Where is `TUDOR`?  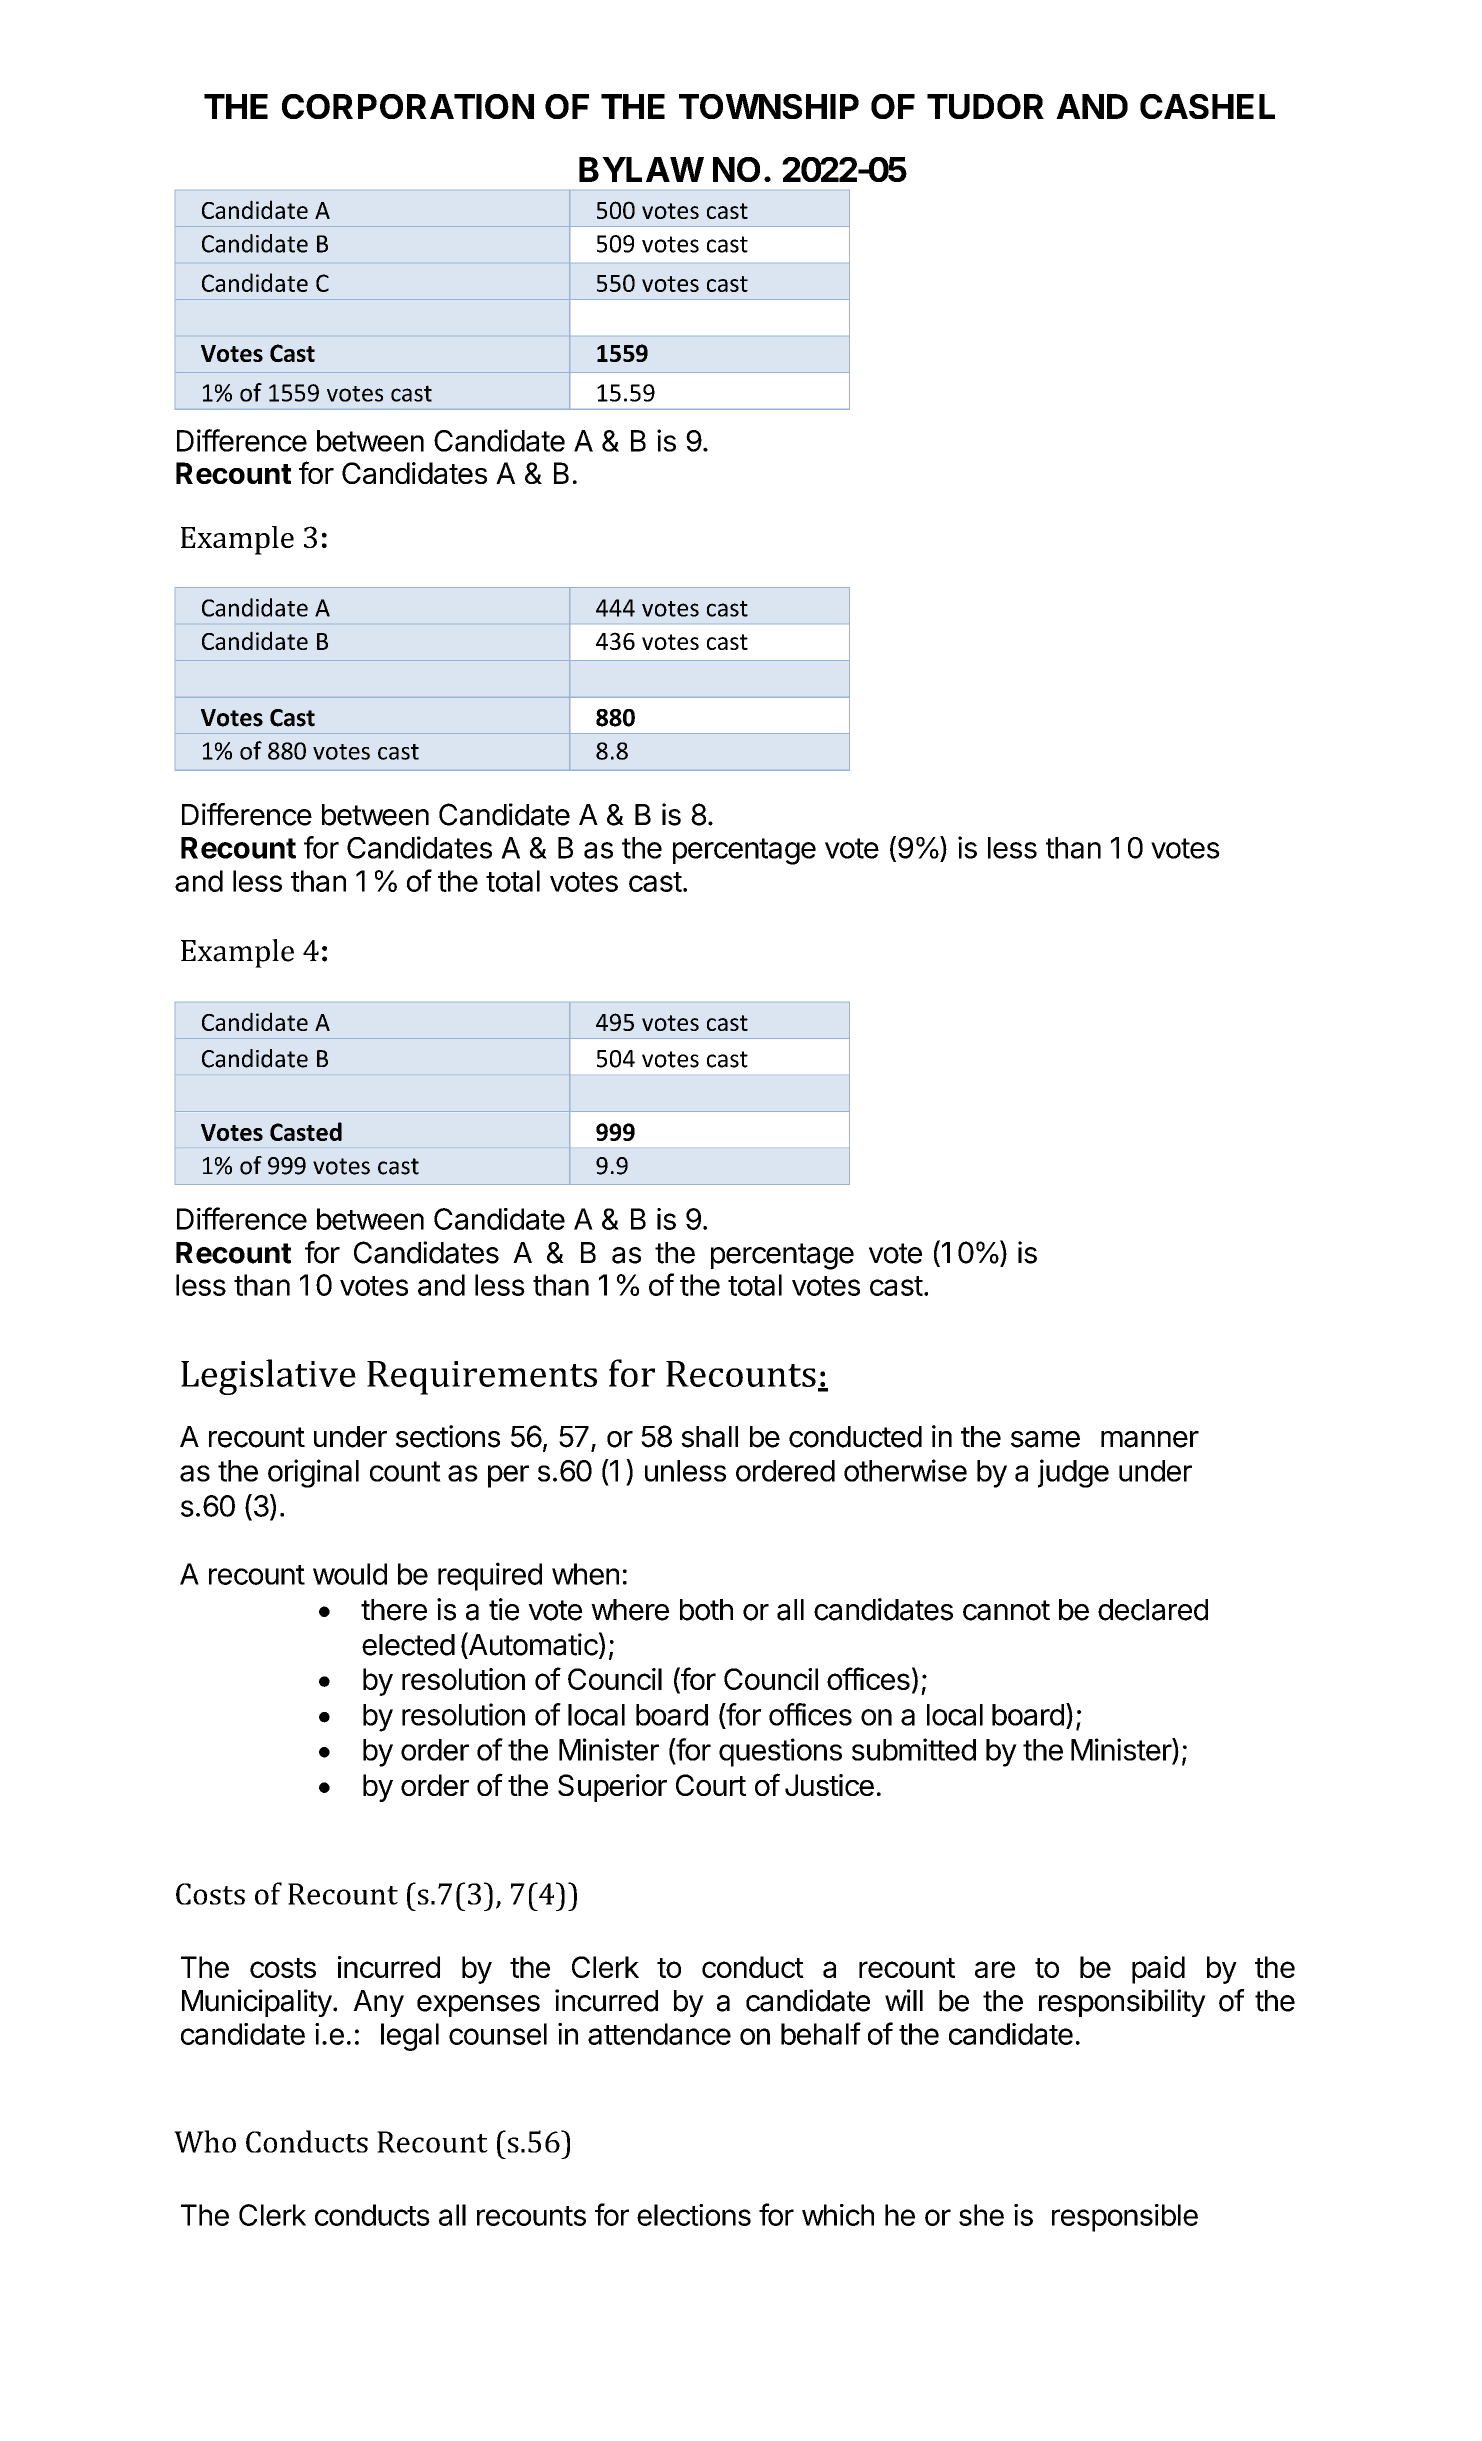
TUDOR is located at coordinates (985, 106).
